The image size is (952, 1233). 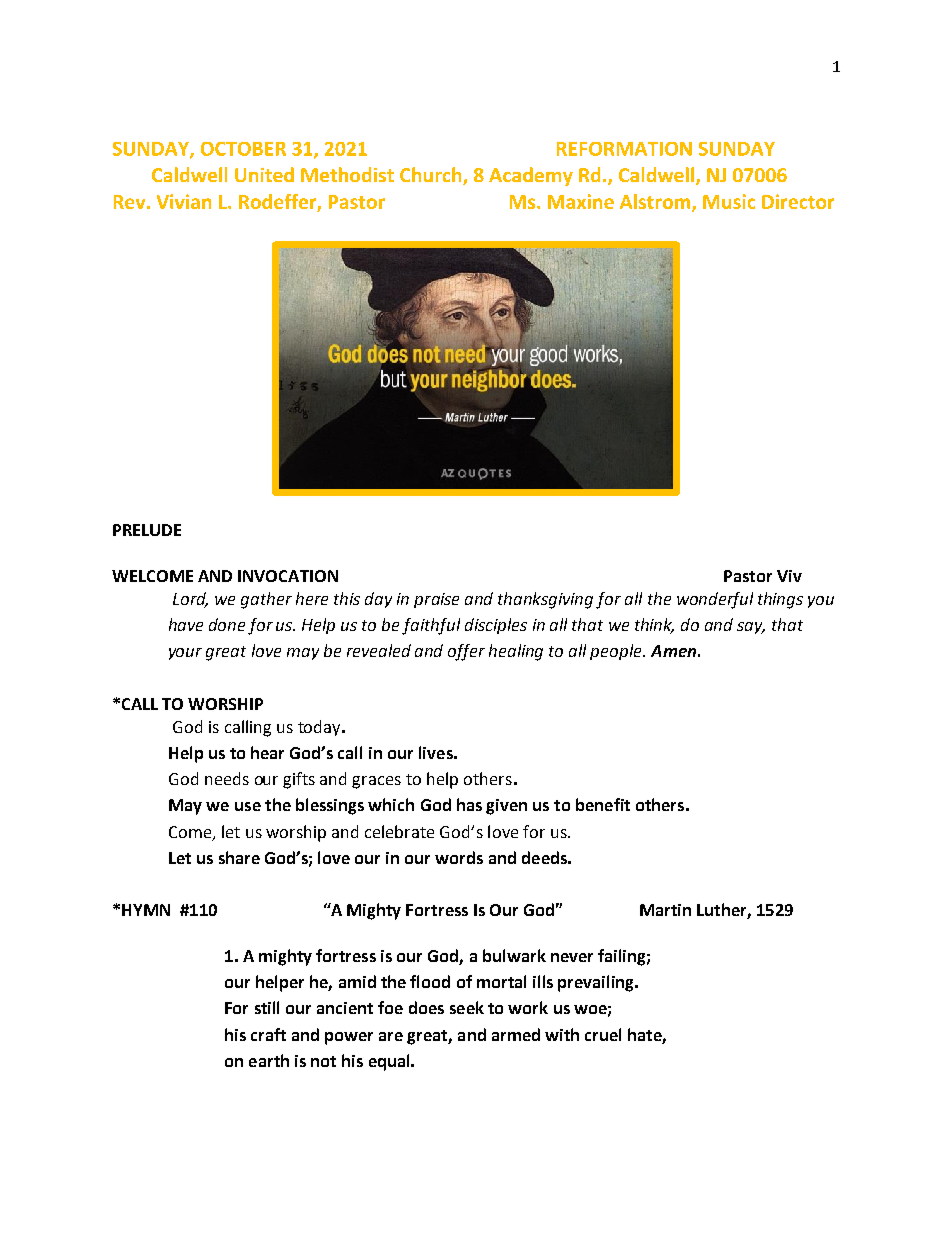 What do you see at coordinates (248, 806) in the screenshot?
I see `use` at bounding box center [248, 806].
